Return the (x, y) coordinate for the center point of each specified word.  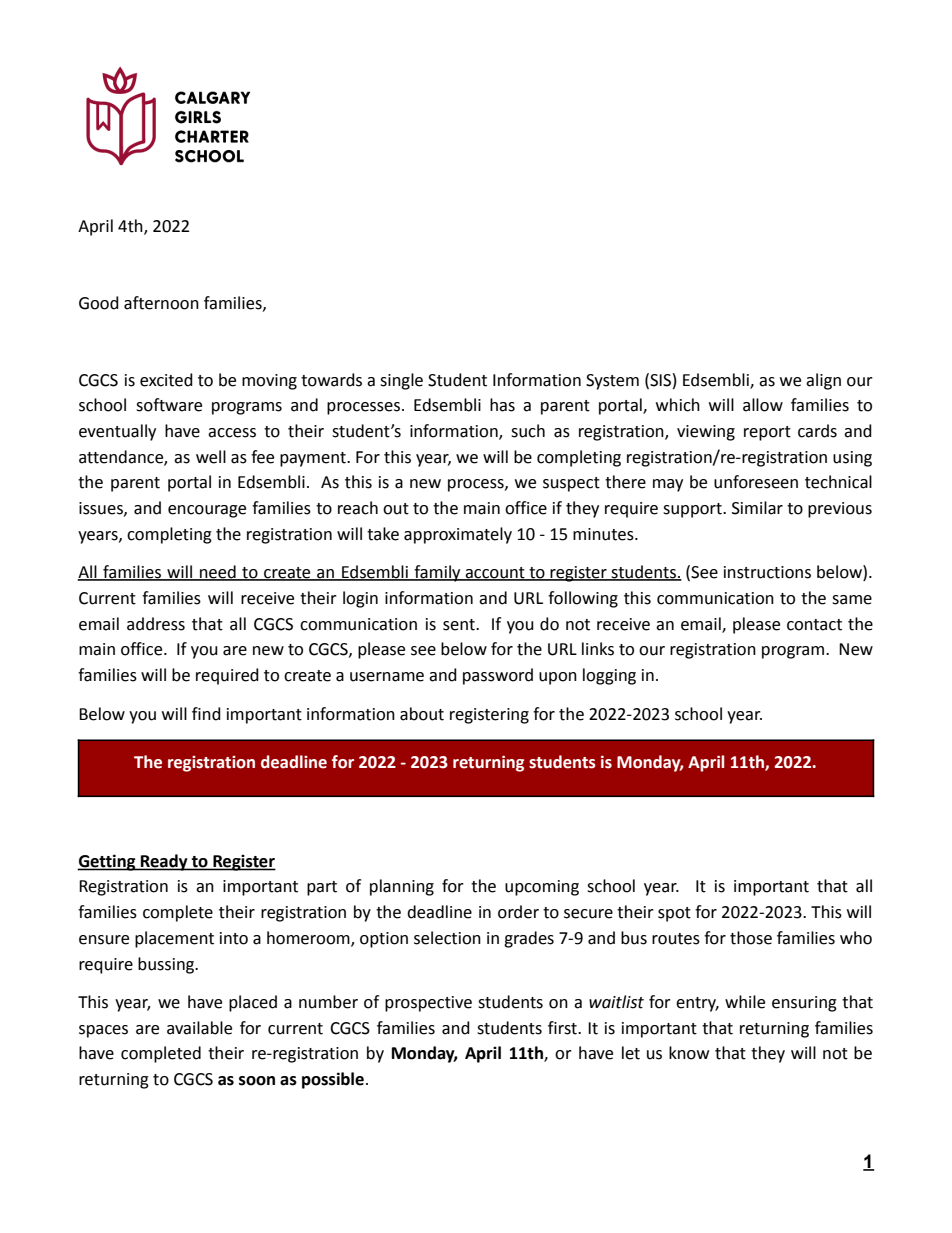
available (199, 1028)
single (401, 381)
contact (814, 625)
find (206, 714)
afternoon (161, 303)
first (563, 1028)
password (498, 676)
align (823, 381)
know (689, 1053)
